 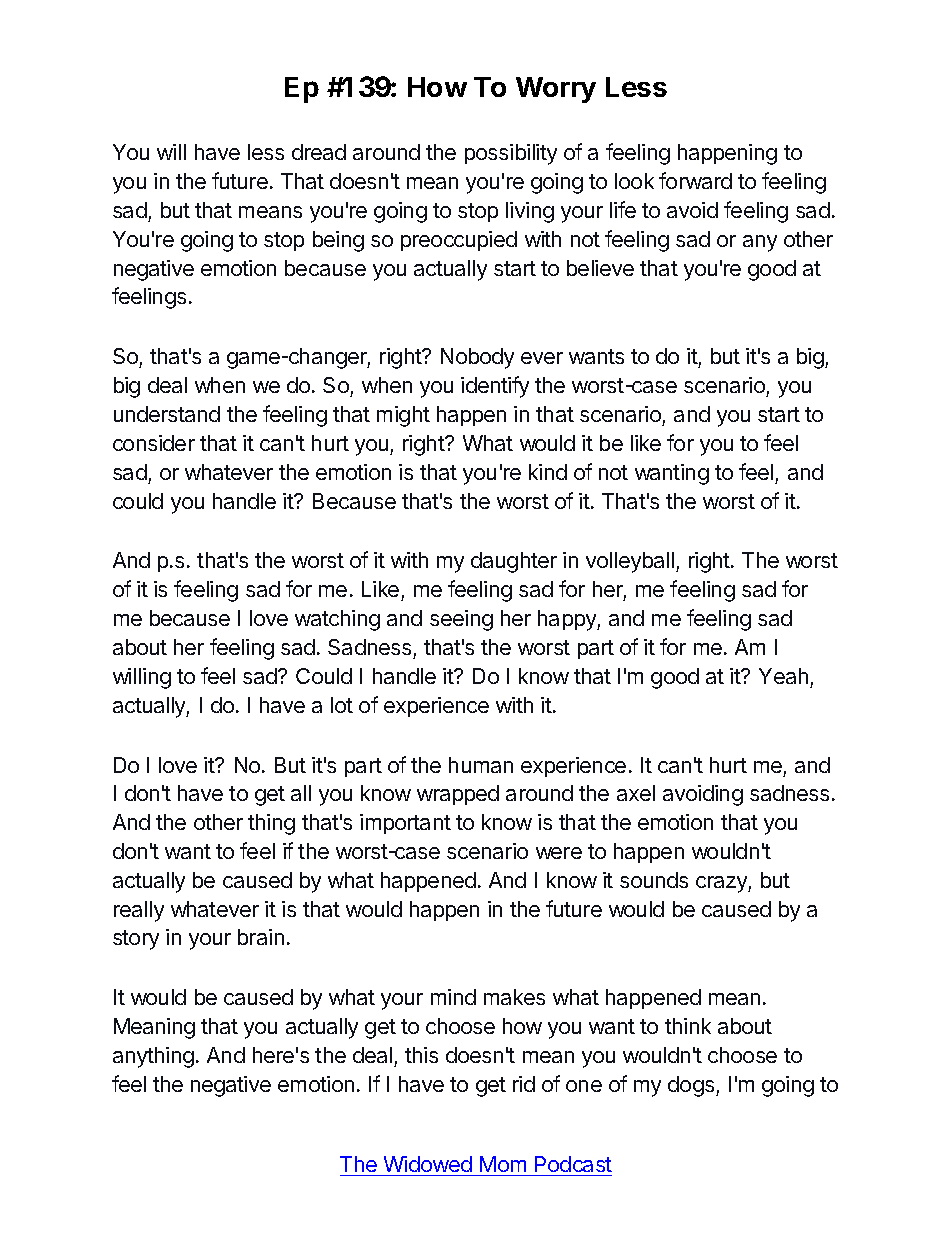 I want to click on Mom, so click(x=503, y=1164).
